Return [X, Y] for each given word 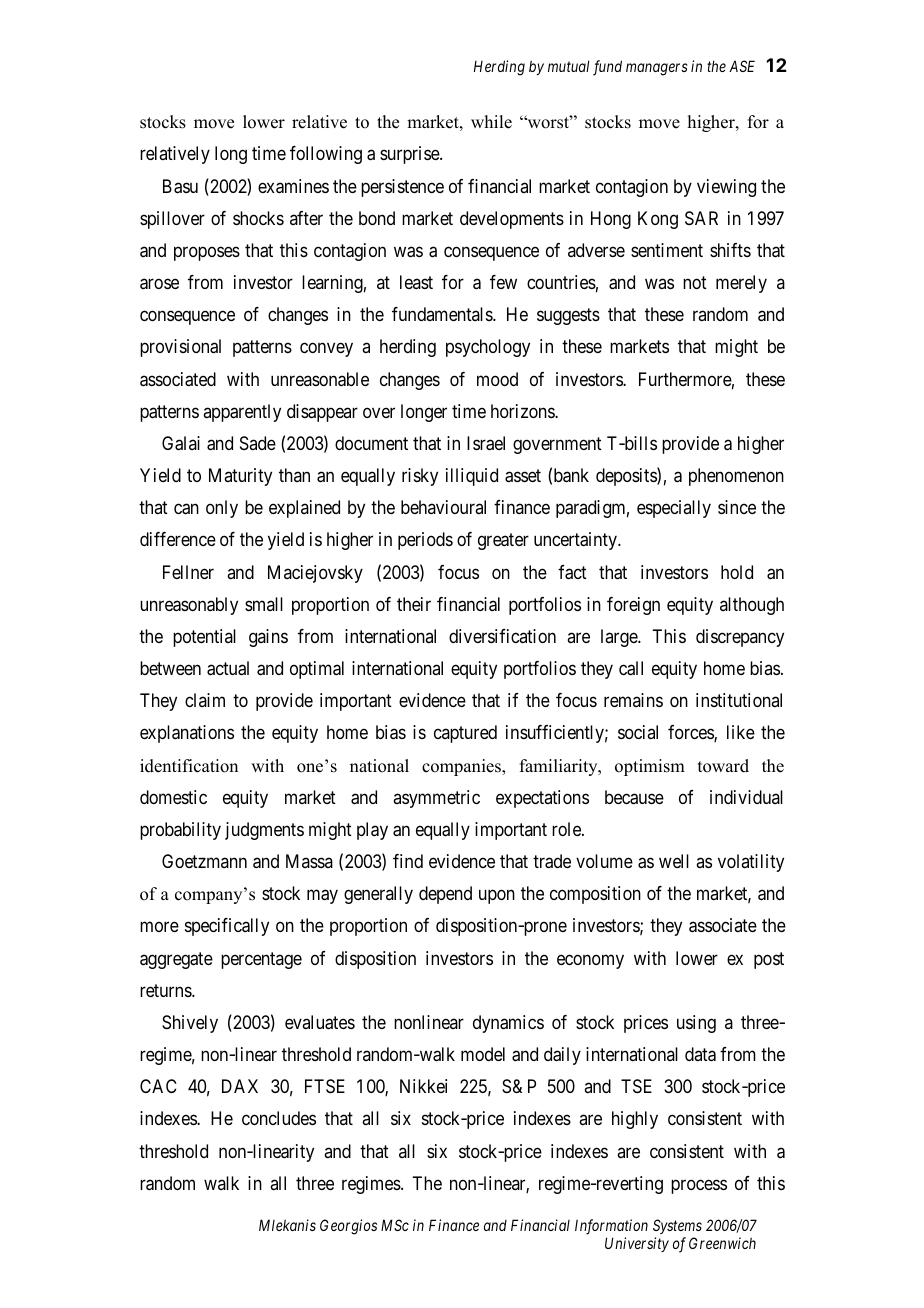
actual [228, 668]
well [674, 861]
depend [445, 895]
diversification [502, 636]
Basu [180, 186]
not [695, 282]
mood [497, 379]
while [491, 122]
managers [657, 69]
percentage [261, 960]
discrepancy [740, 638]
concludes [279, 1118]
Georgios [348, 1227]
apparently [242, 413]
